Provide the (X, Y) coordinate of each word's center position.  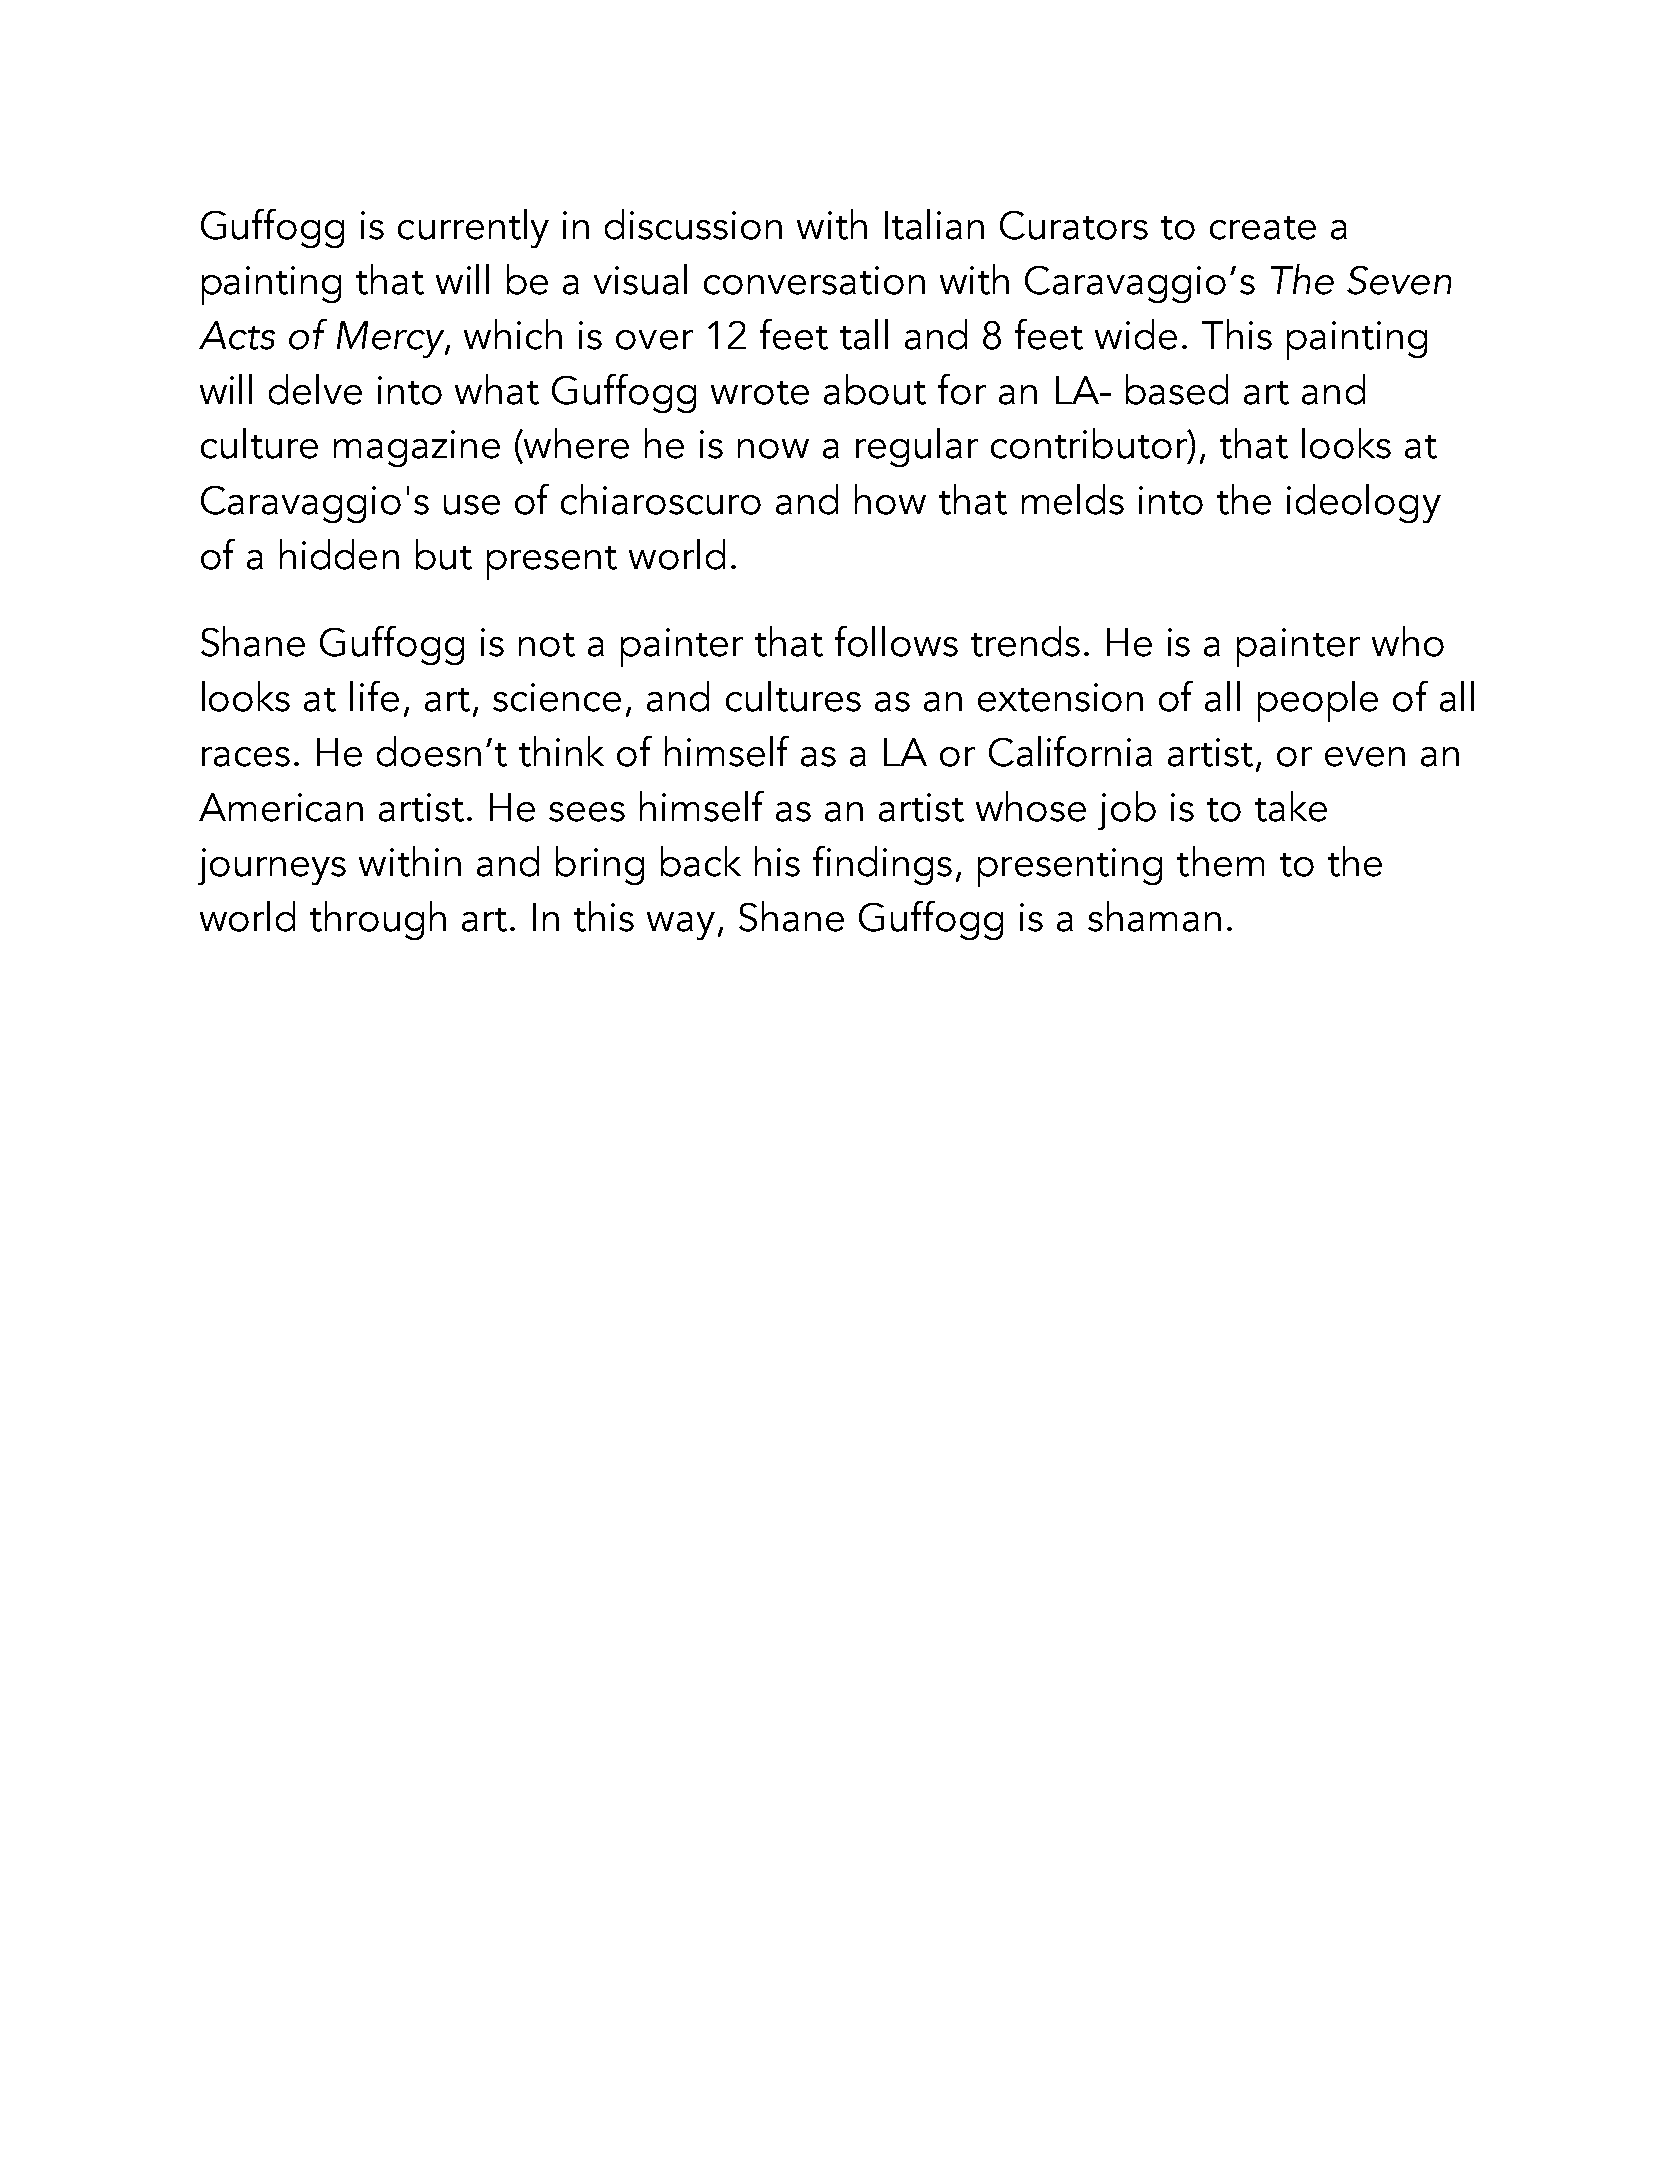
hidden (339, 554)
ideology (1364, 503)
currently (473, 228)
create (1263, 228)
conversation (814, 280)
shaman (1154, 916)
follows (896, 641)
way (681, 926)
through (378, 920)
